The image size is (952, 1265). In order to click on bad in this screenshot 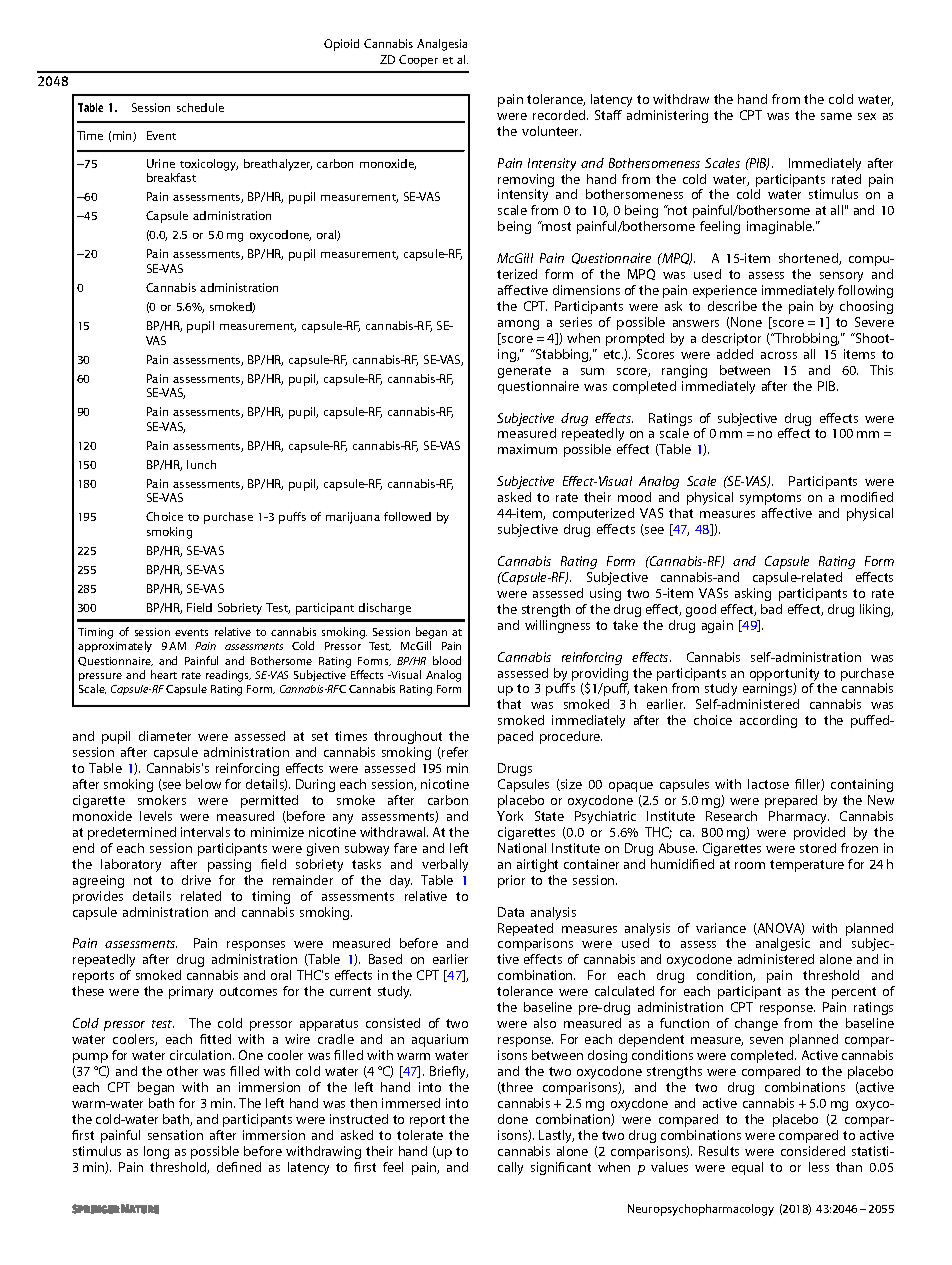, I will do `click(771, 609)`.
